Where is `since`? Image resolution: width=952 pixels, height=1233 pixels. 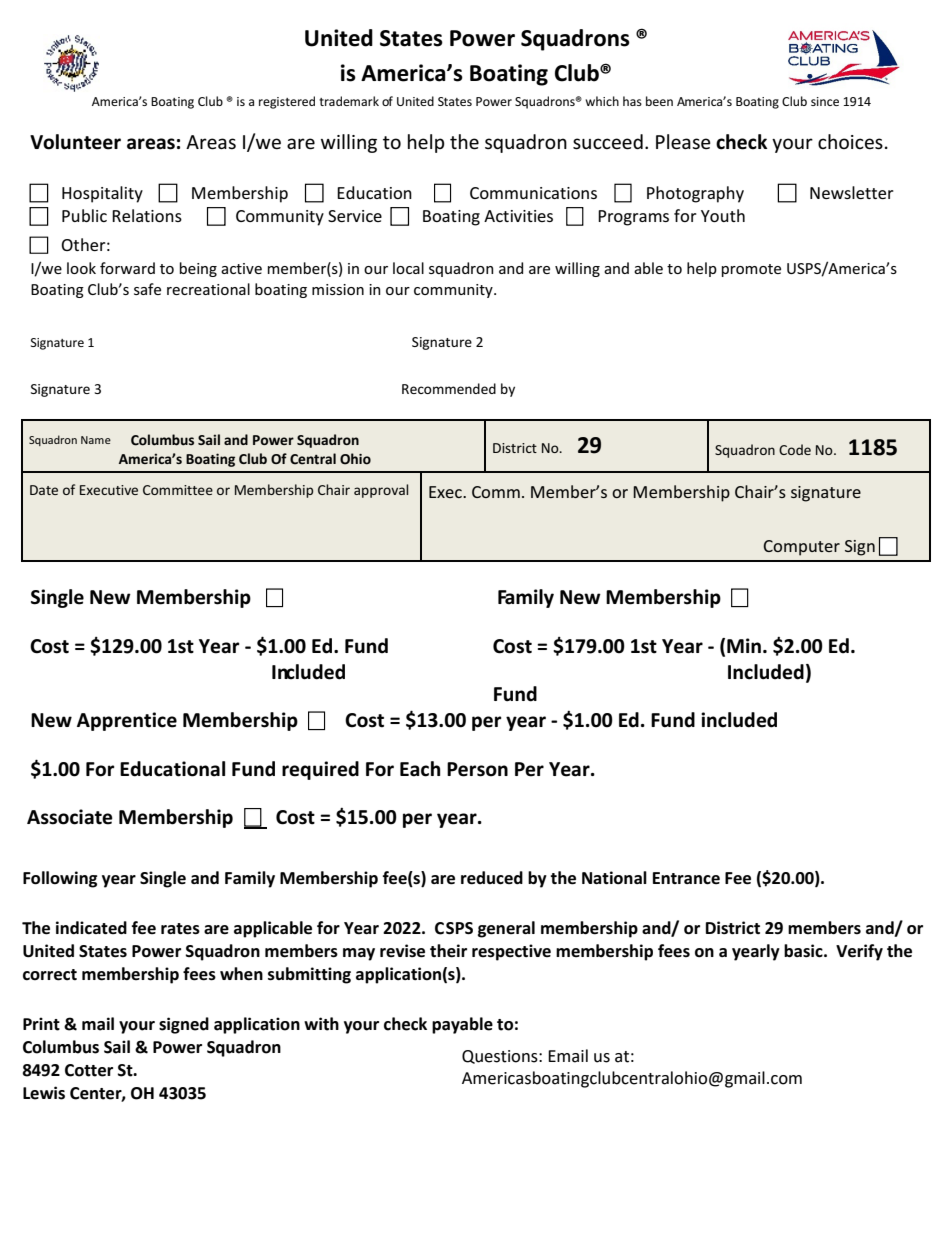 since is located at coordinates (825, 101).
